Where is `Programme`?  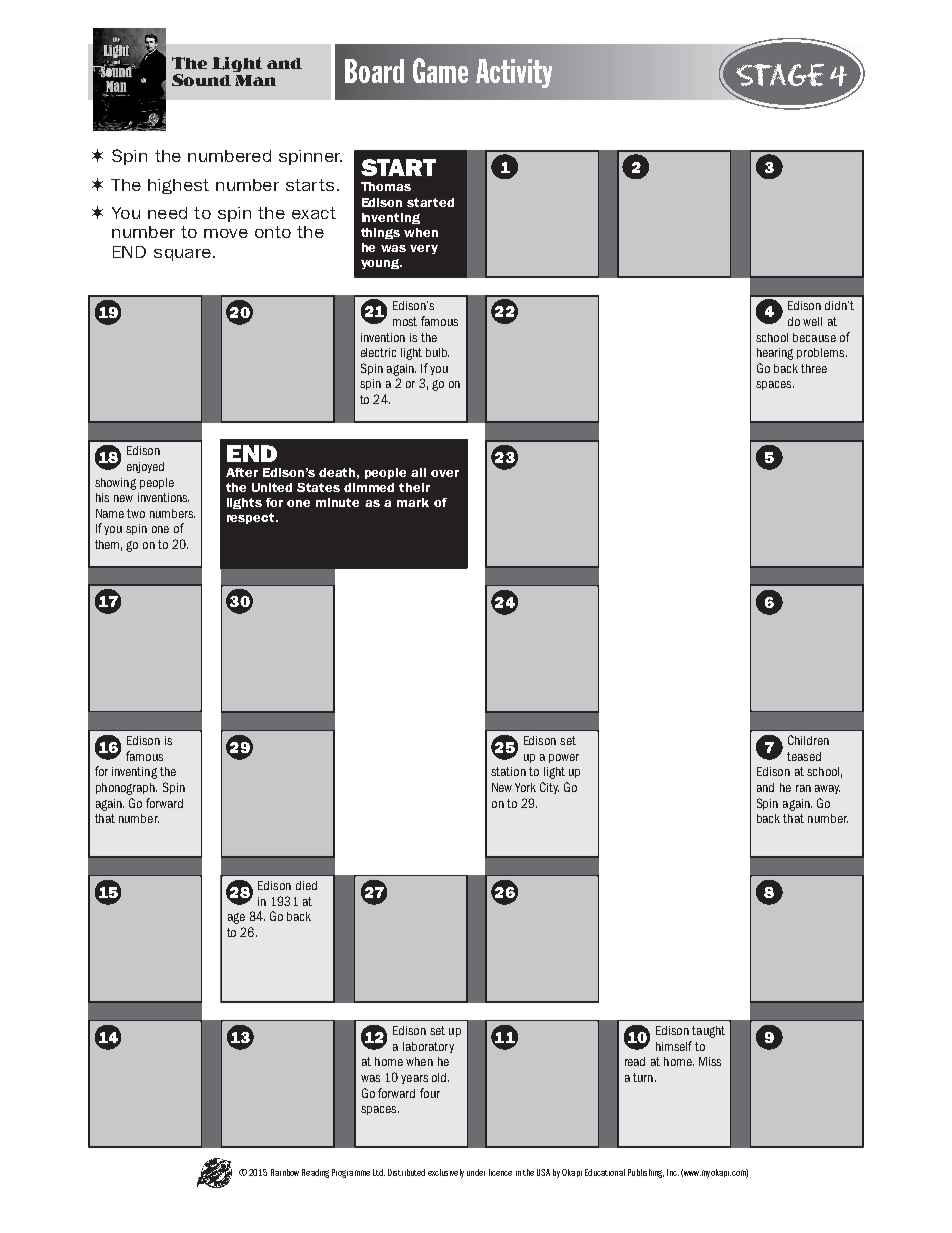
Programme is located at coordinates (351, 1173).
